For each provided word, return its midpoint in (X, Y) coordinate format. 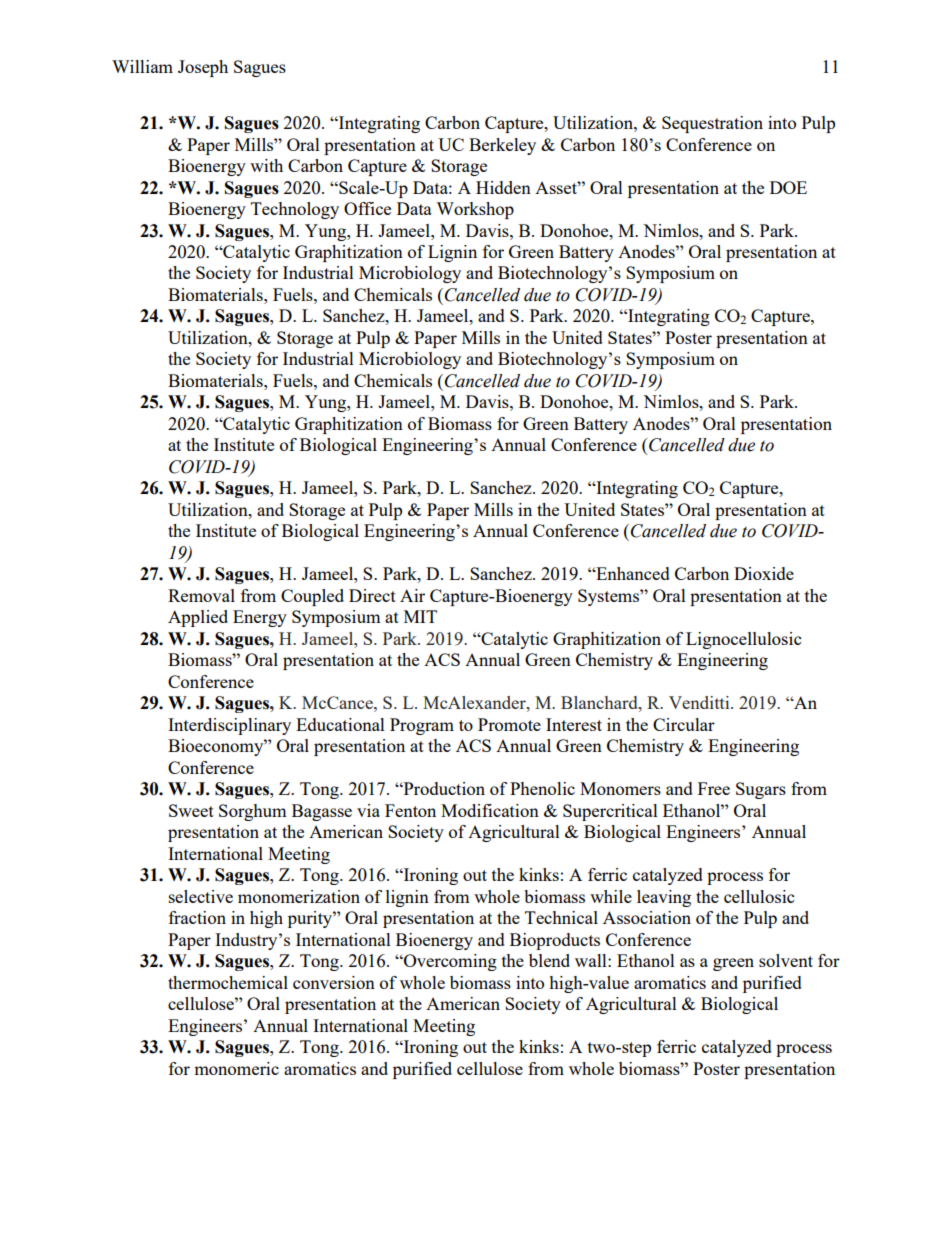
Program (422, 726)
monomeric (236, 1068)
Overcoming (449, 962)
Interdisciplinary (229, 726)
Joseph (203, 68)
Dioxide (764, 573)
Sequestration (712, 124)
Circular (684, 724)
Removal (201, 595)
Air (412, 595)
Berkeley (502, 146)
